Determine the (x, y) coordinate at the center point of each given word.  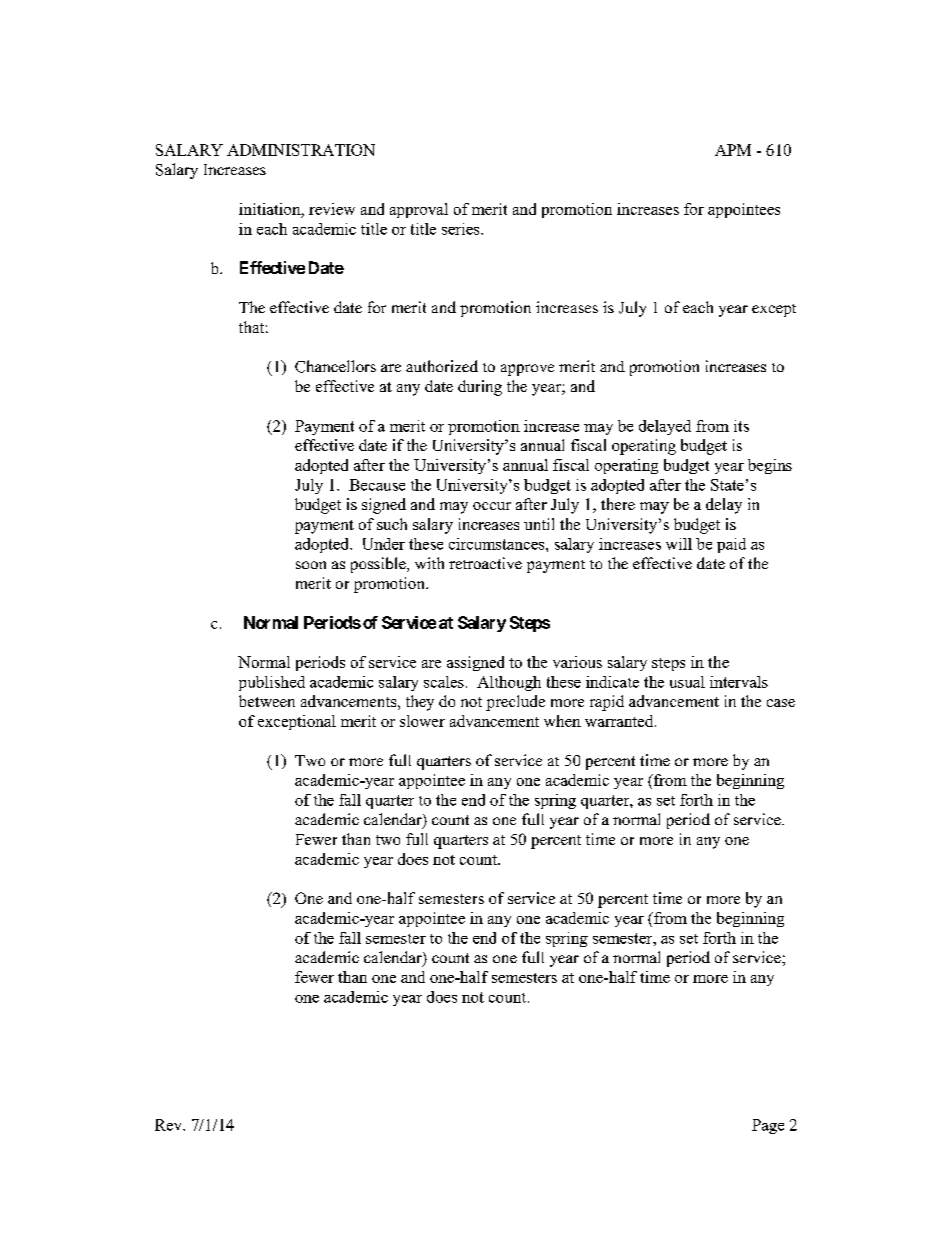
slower (422, 721)
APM (733, 150)
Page (768, 1126)
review (332, 209)
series (462, 229)
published (272, 683)
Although (509, 683)
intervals (739, 682)
